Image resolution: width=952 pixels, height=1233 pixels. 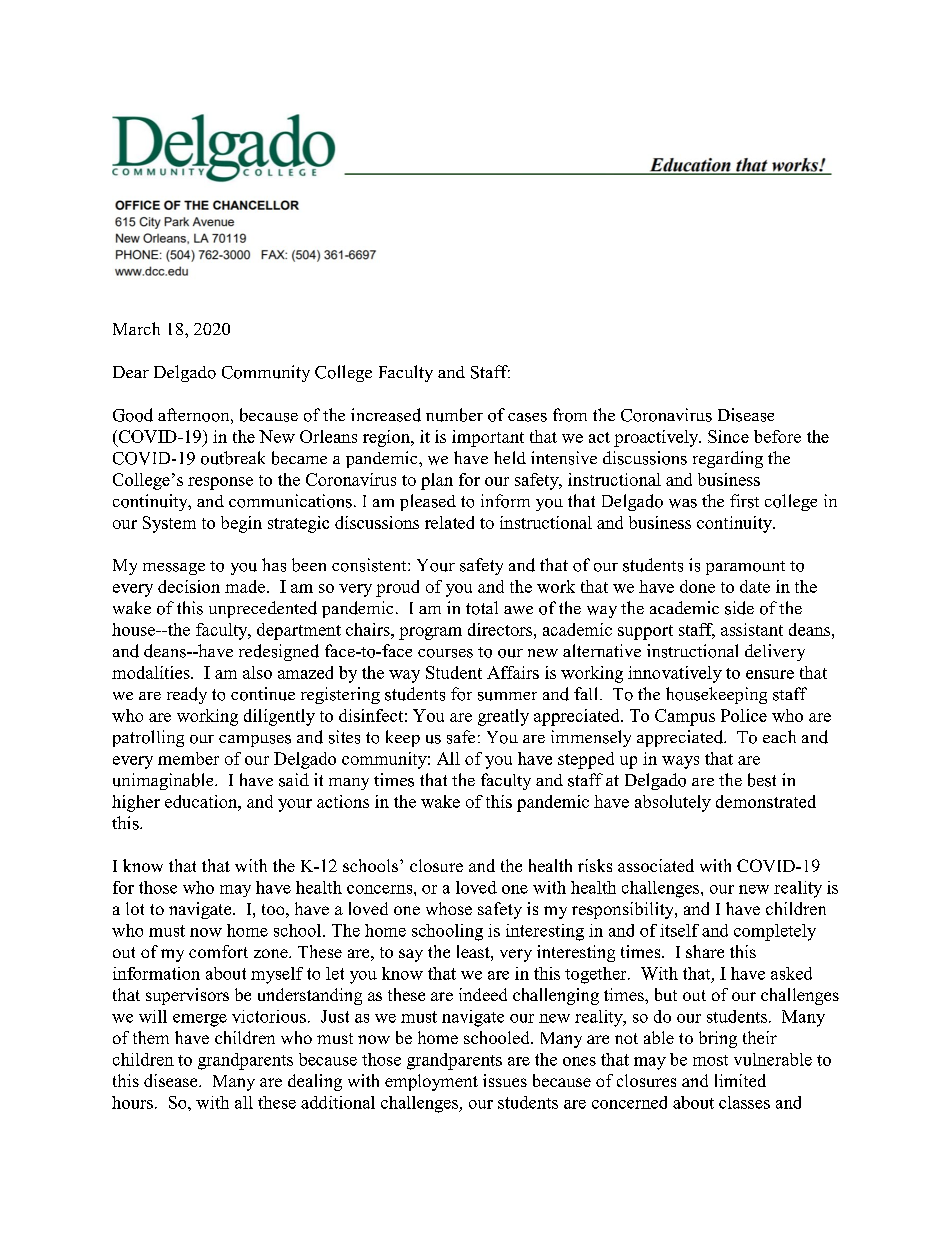 What do you see at coordinates (454, 415) in the screenshot?
I see `number` at bounding box center [454, 415].
